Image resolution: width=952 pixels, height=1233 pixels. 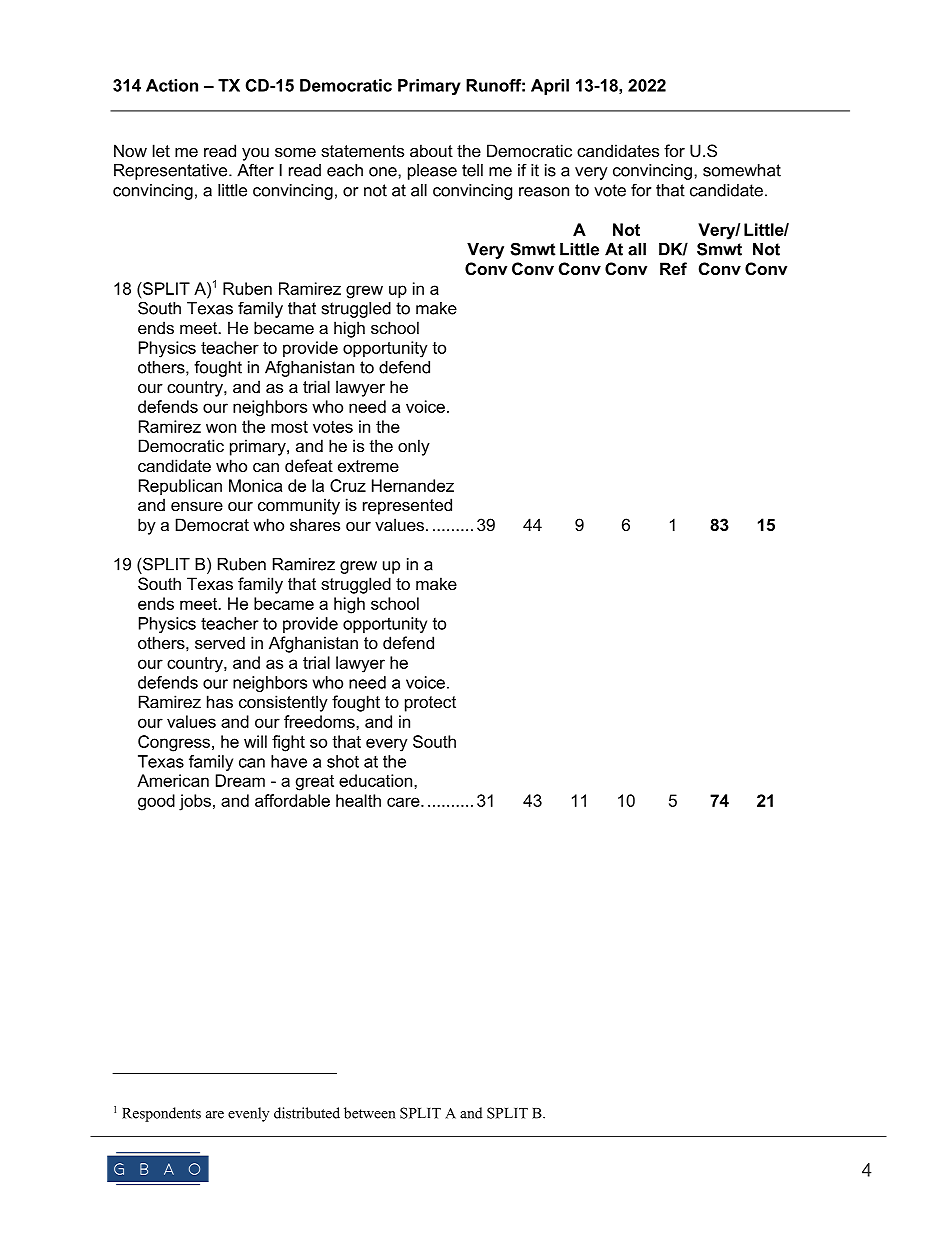 I want to click on between, so click(x=370, y=1113).
